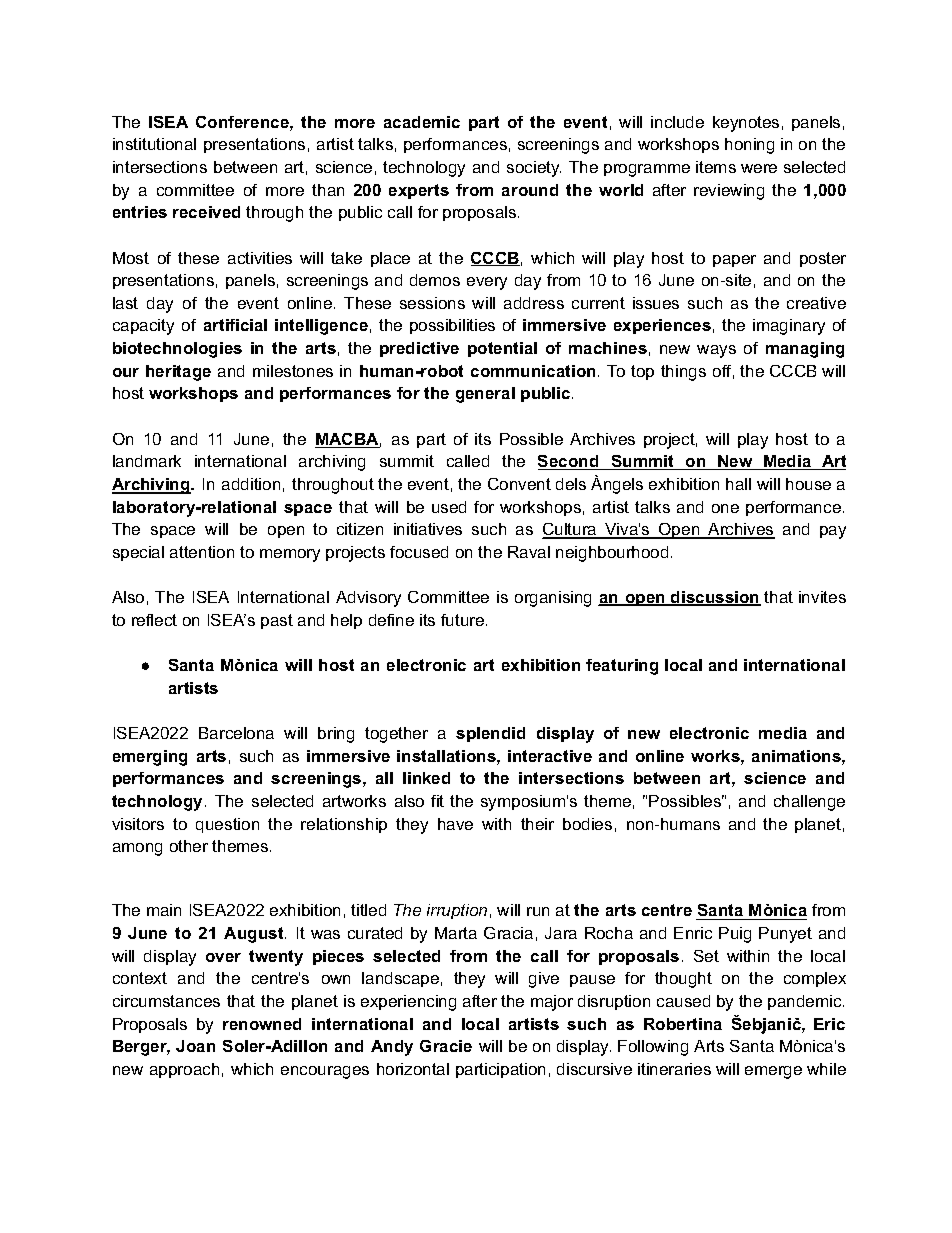 This document has width=952, height=1233. Describe the element at coordinates (519, 484) in the document. I see `Convent` at that location.
